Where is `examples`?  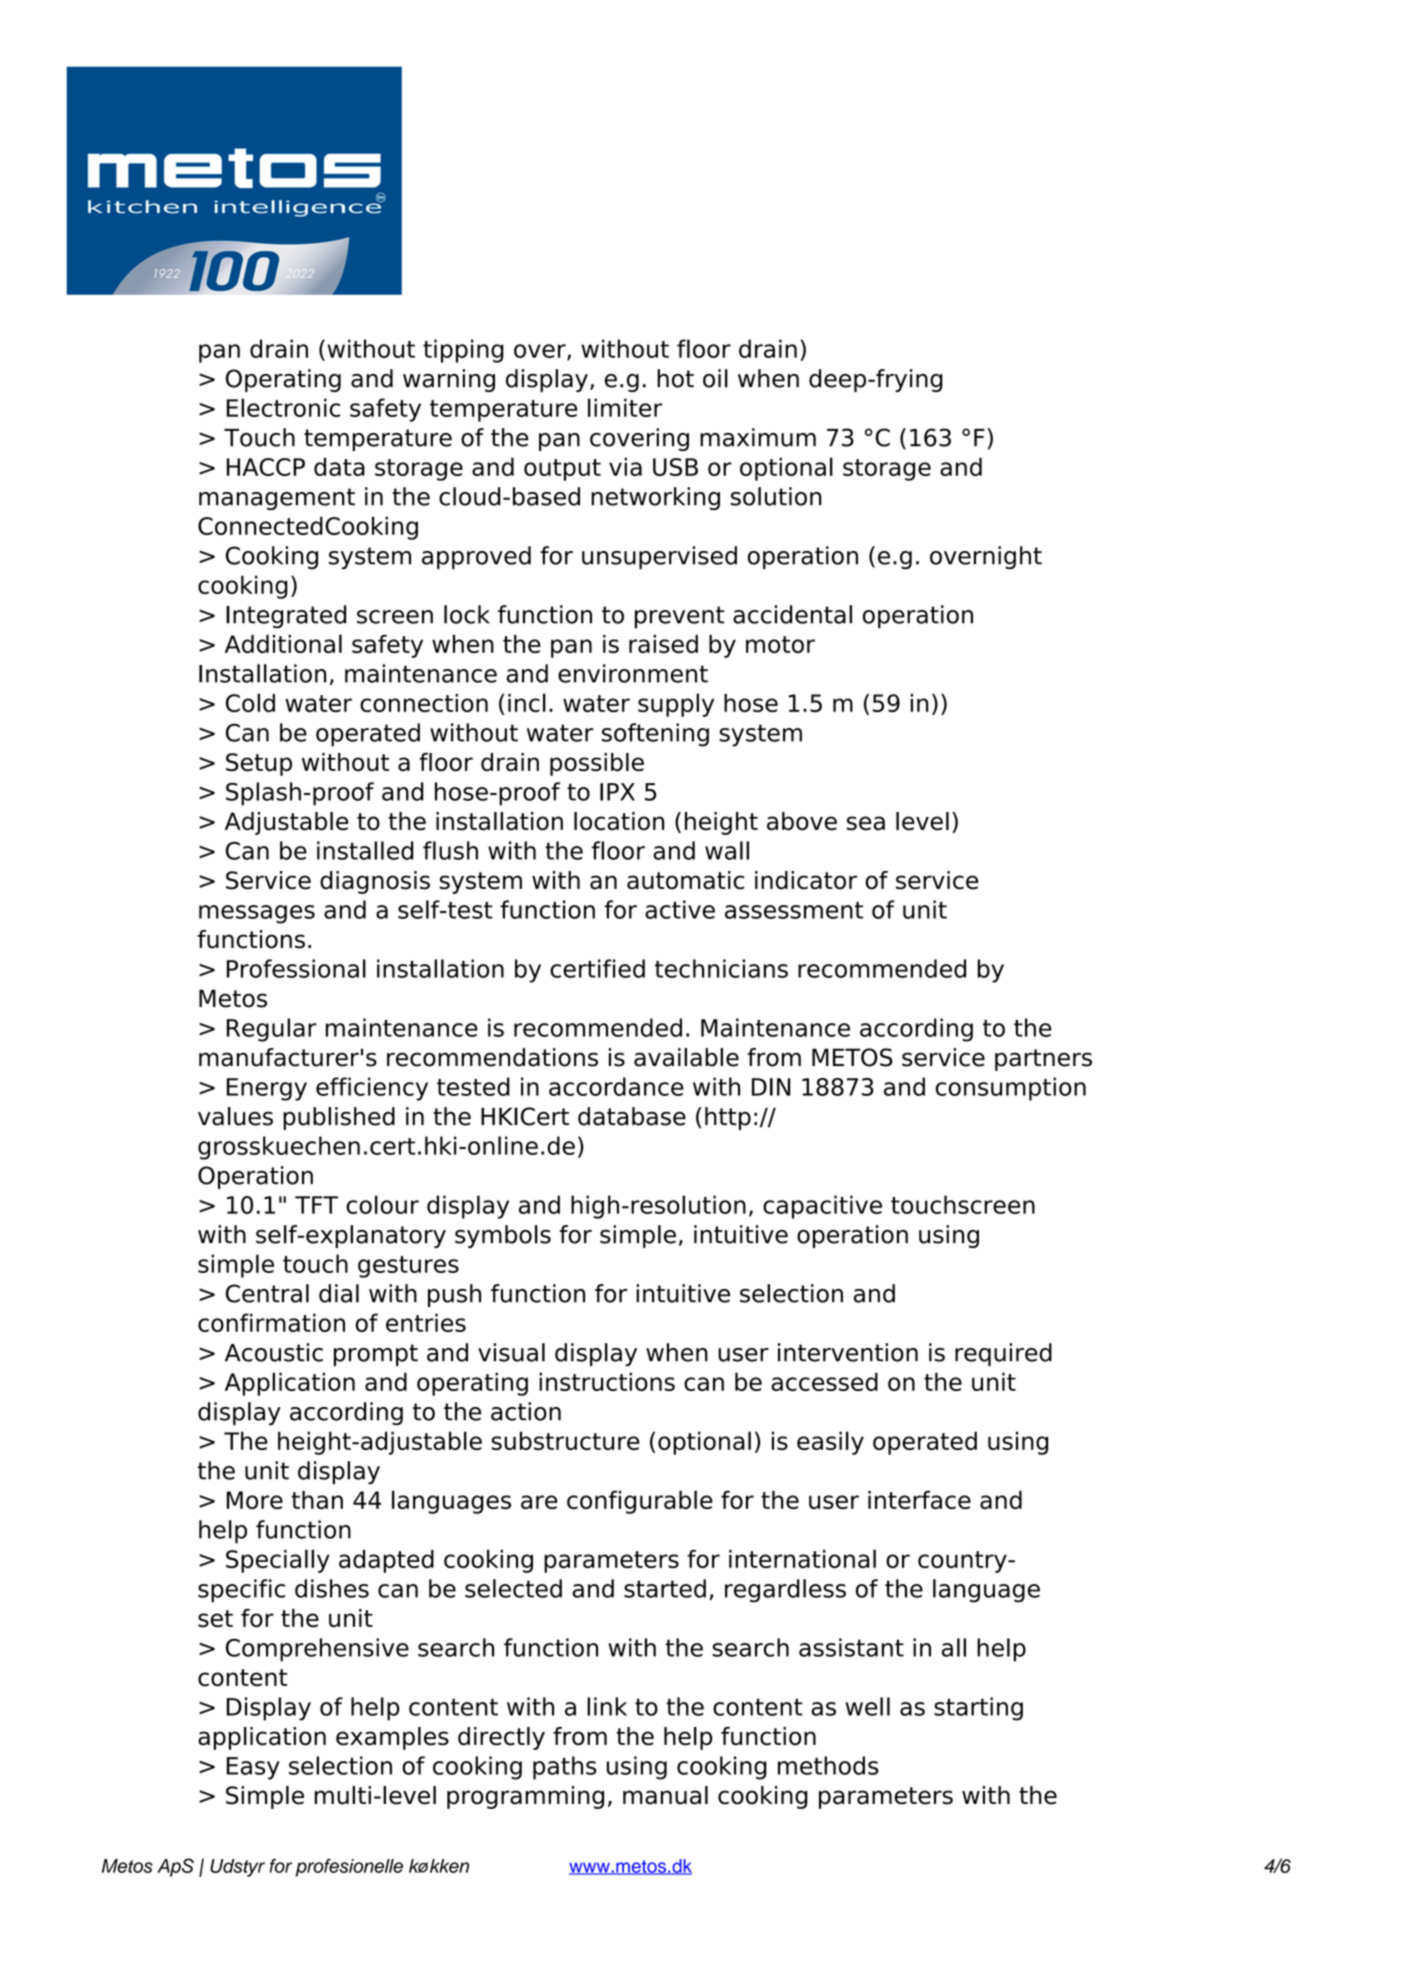 examples is located at coordinates (392, 1738).
